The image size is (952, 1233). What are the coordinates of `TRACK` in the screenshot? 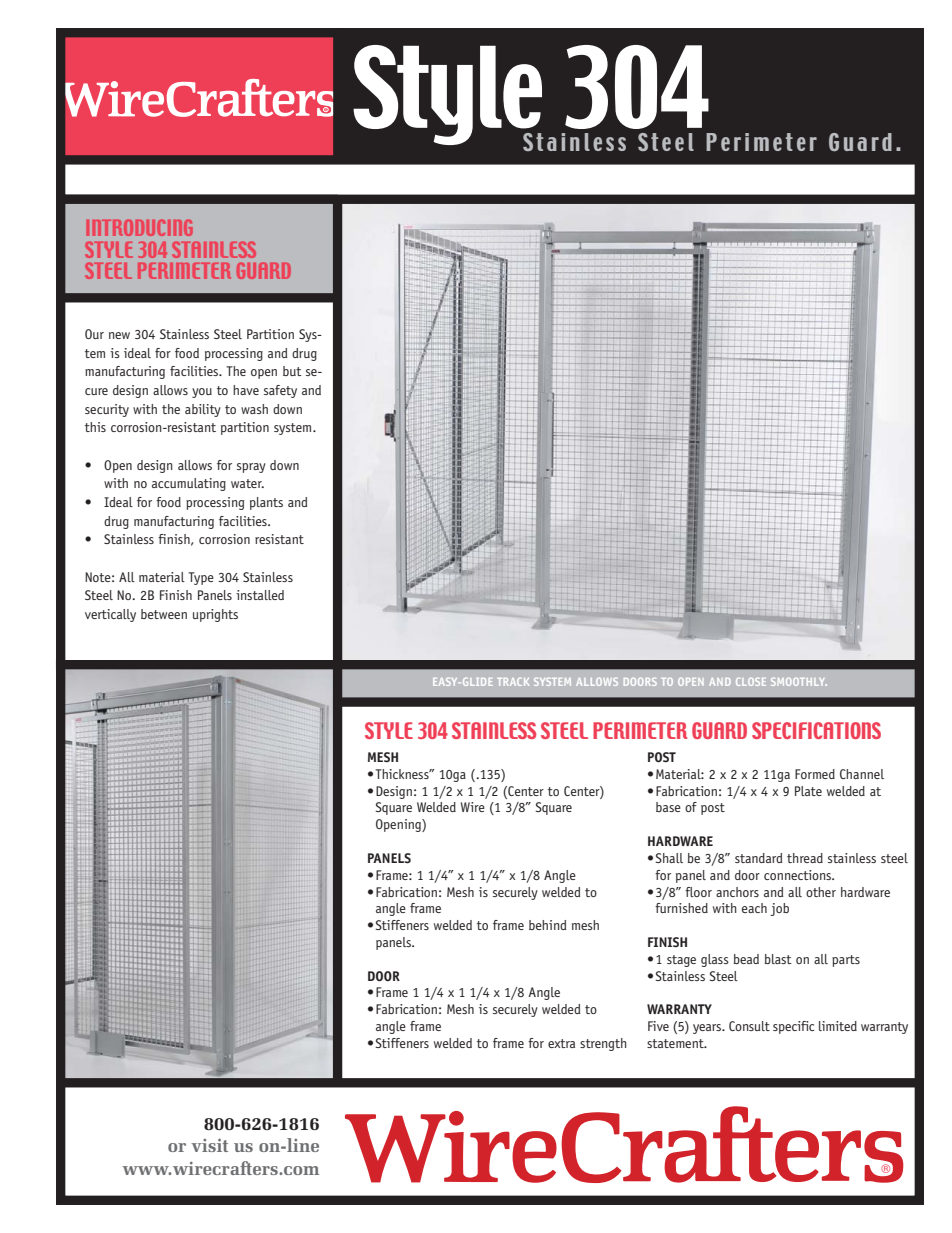 It's located at (513, 682).
